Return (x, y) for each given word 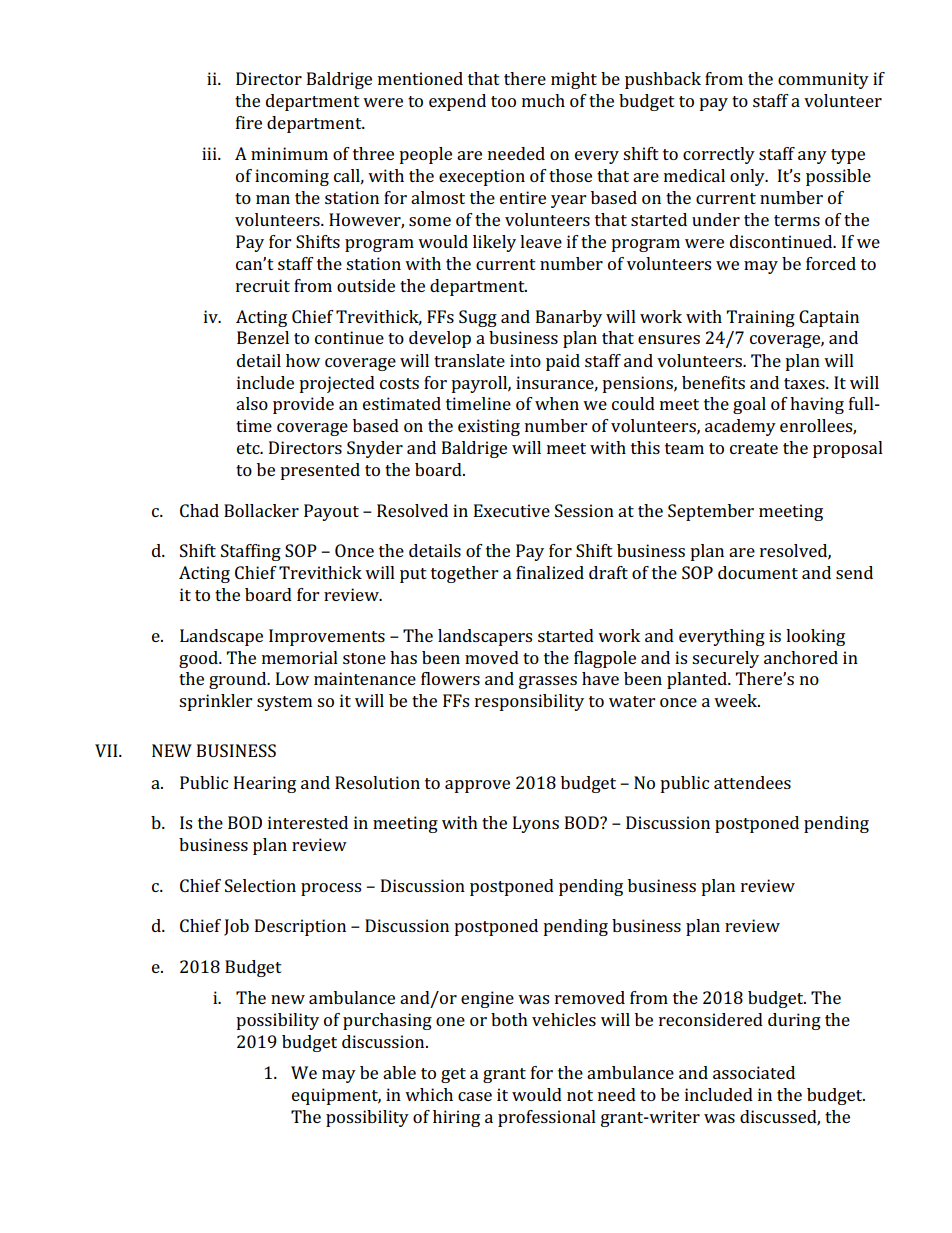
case (475, 1096)
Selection (260, 885)
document (758, 572)
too (503, 101)
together (464, 574)
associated (754, 1072)
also (252, 403)
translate (469, 360)
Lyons (536, 824)
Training (761, 318)
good (199, 659)
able (399, 1072)
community (823, 80)
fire (249, 122)
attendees (752, 782)
